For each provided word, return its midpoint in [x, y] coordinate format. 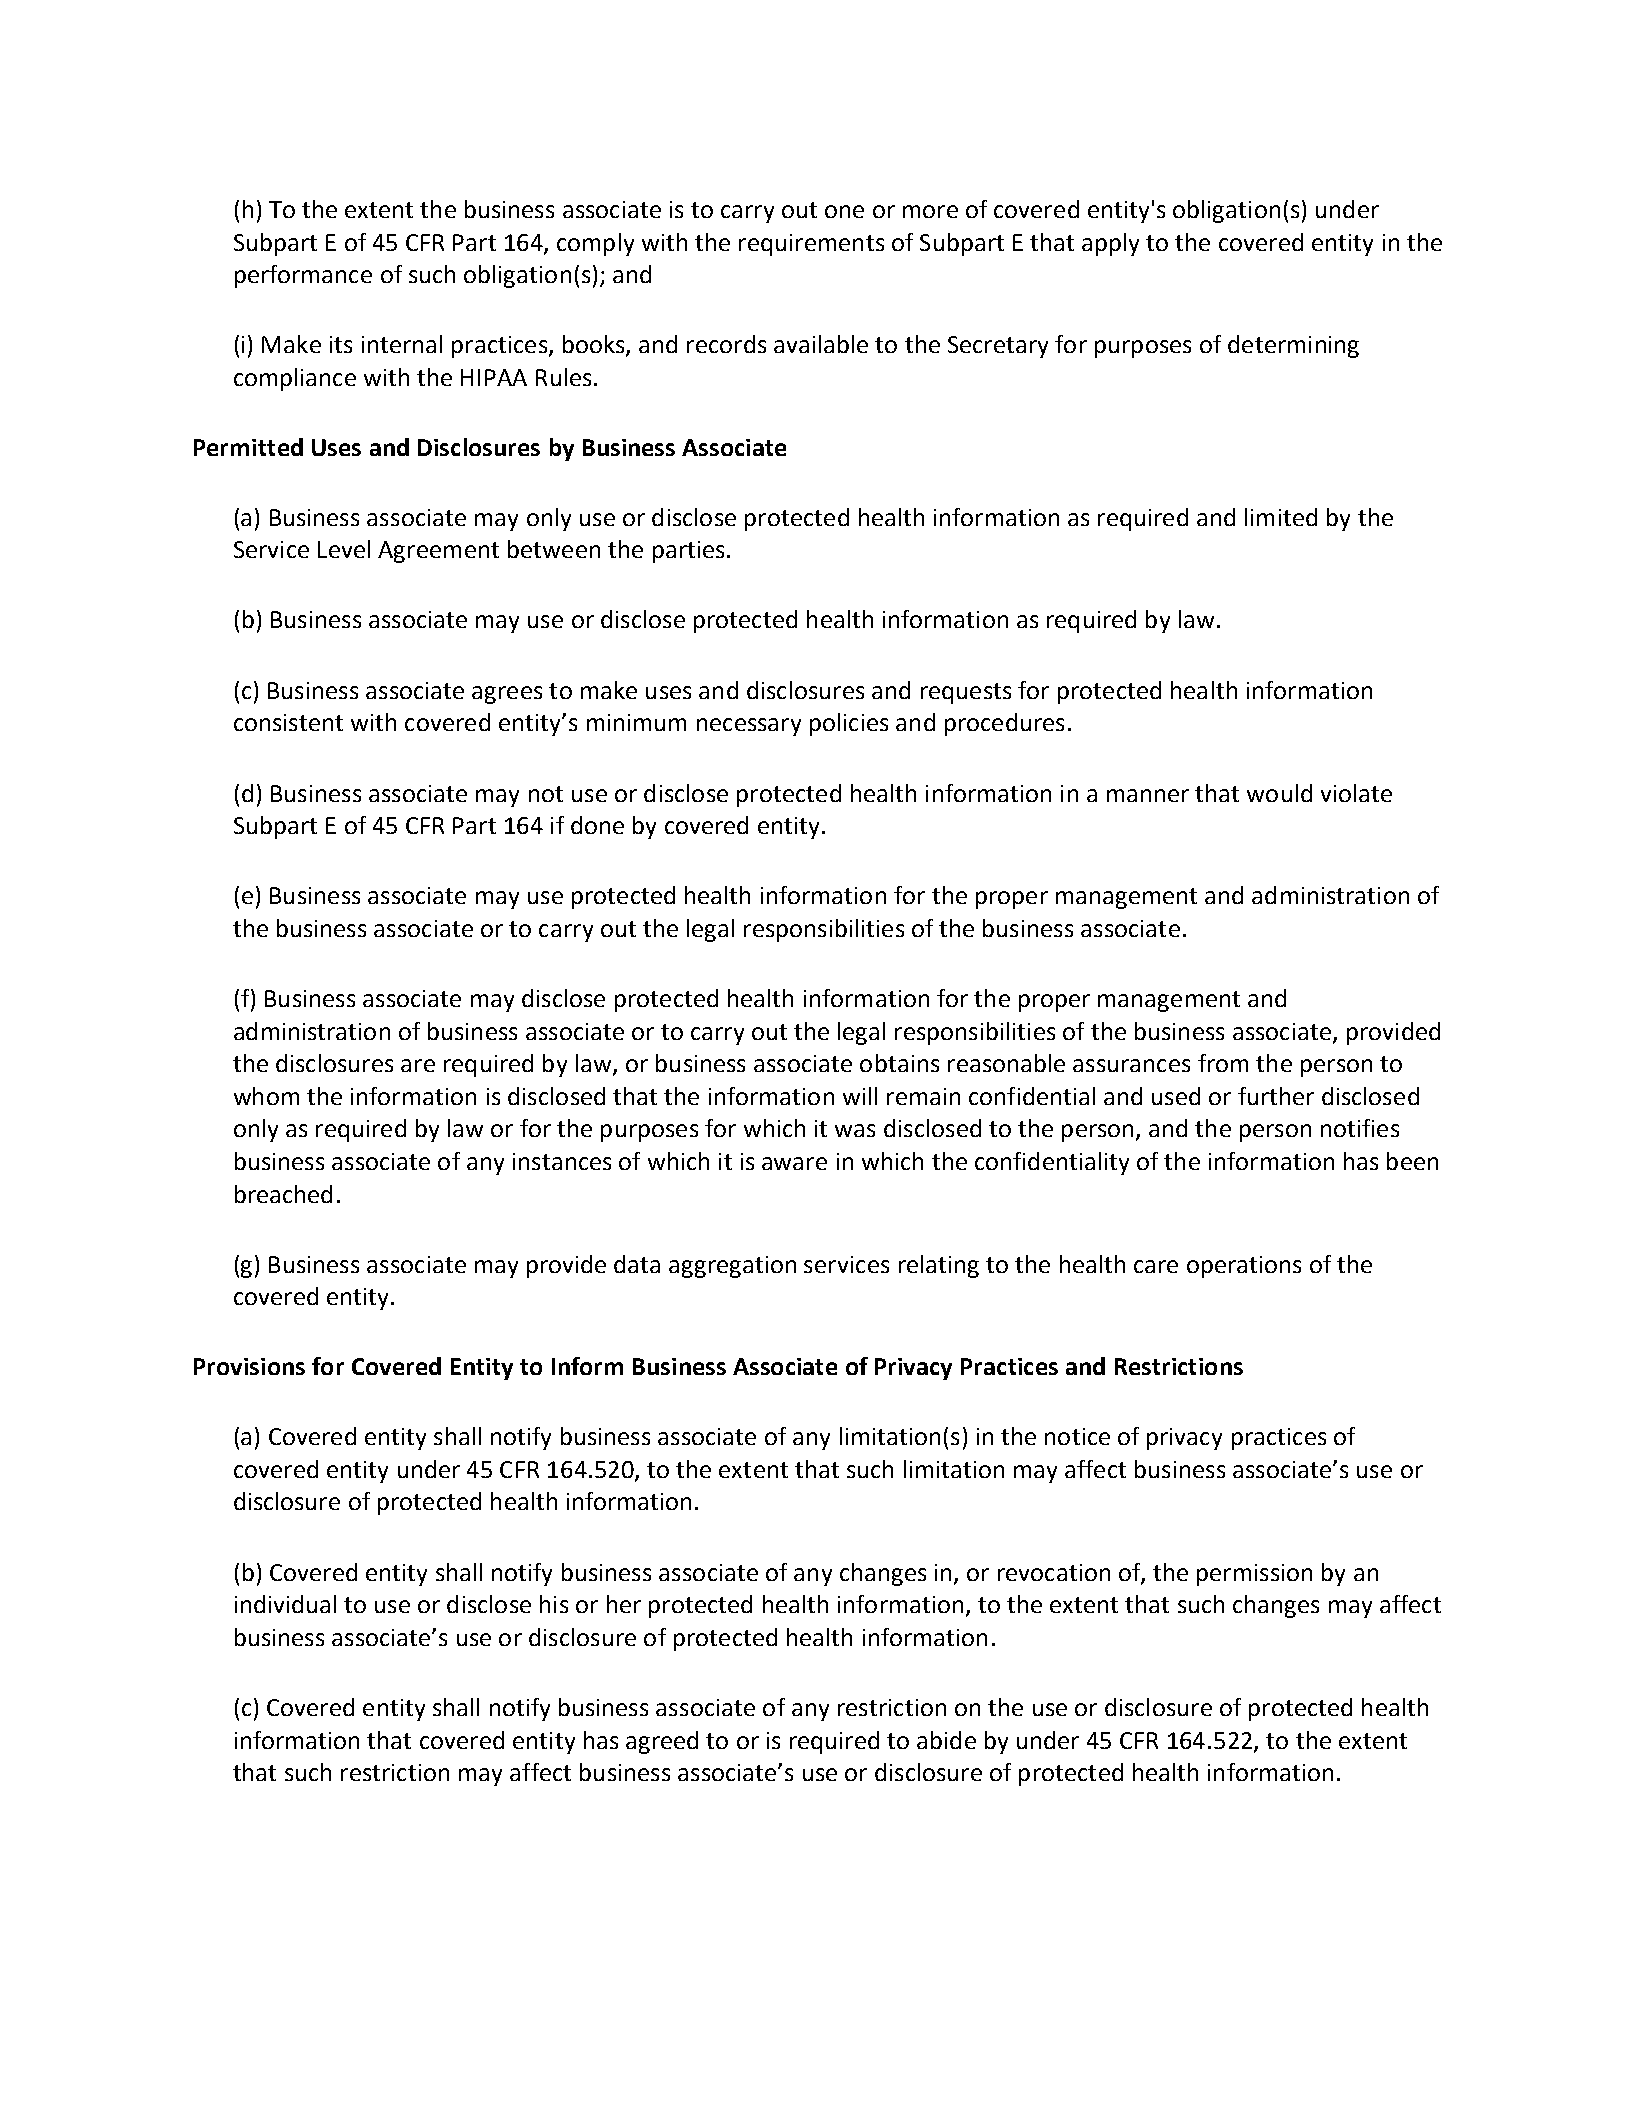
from [1223, 1063]
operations [1244, 1267]
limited [1281, 517]
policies [849, 724]
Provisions [249, 1366]
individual [285, 1604]
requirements [811, 245]
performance [303, 276]
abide [946, 1740]
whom [266, 1096]
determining [1293, 346]
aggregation [732, 1267]
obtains [899, 1063]
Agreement [438, 552]
